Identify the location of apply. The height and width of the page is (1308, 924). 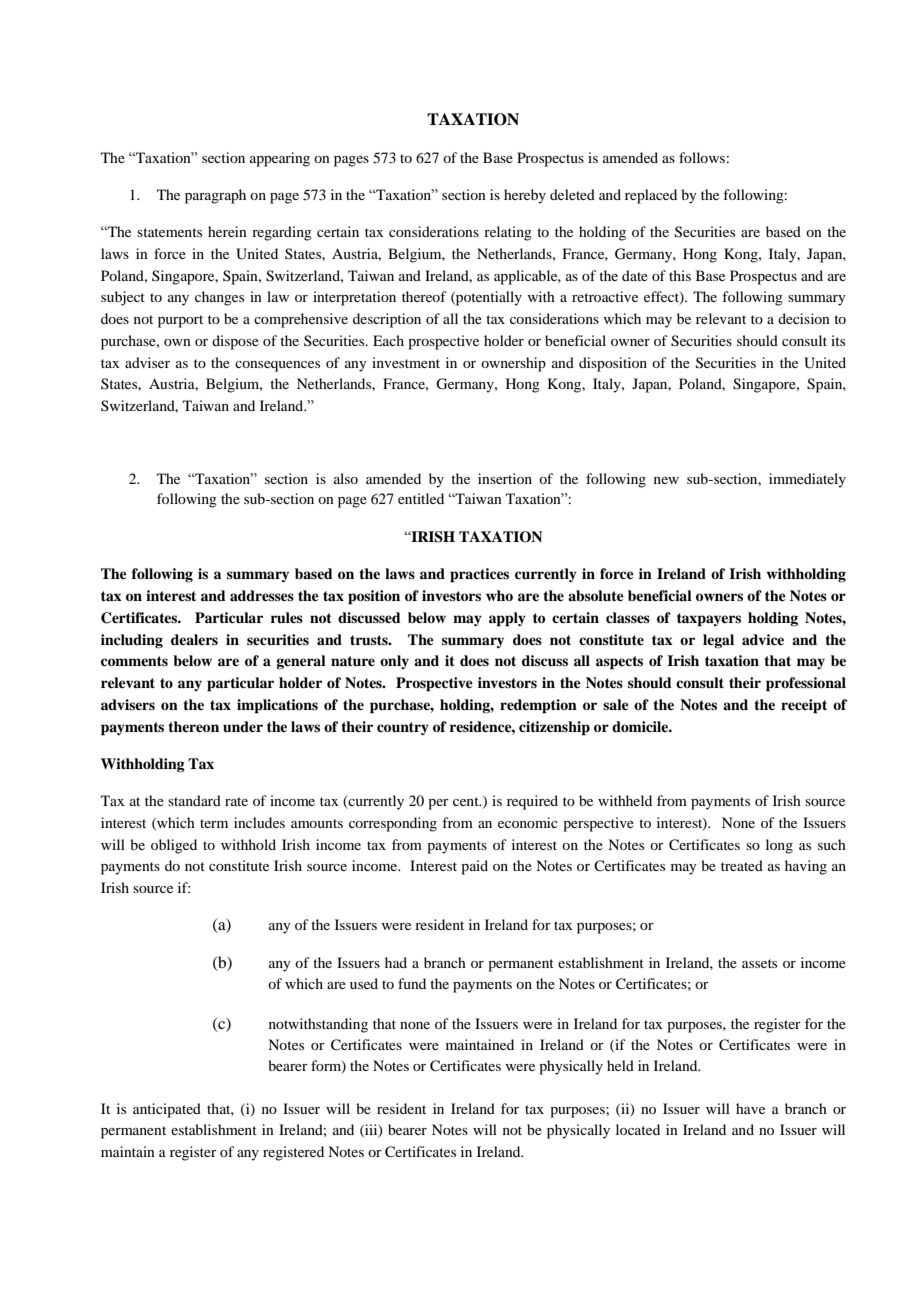
(507, 619).
